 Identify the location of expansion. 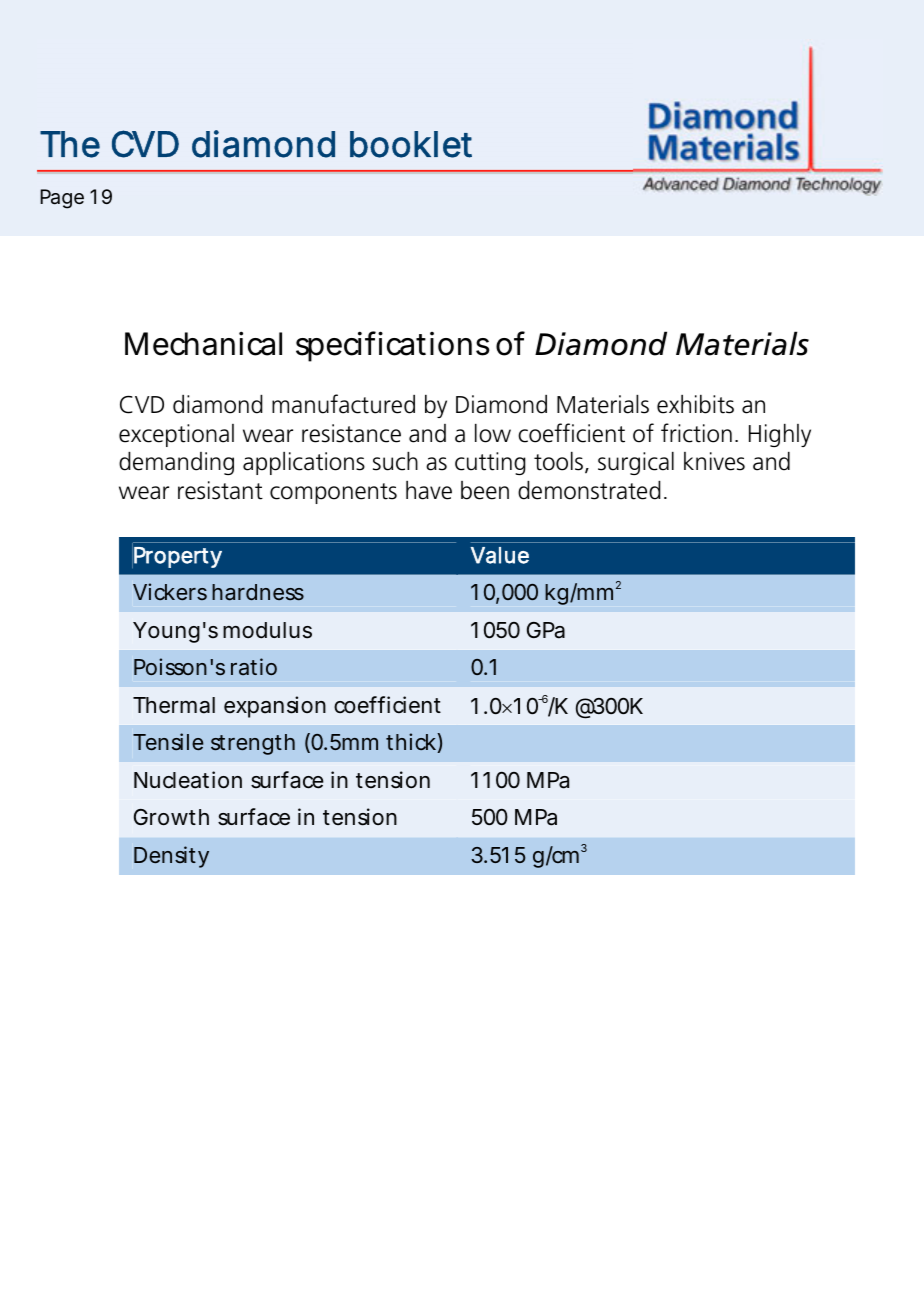
(275, 707).
